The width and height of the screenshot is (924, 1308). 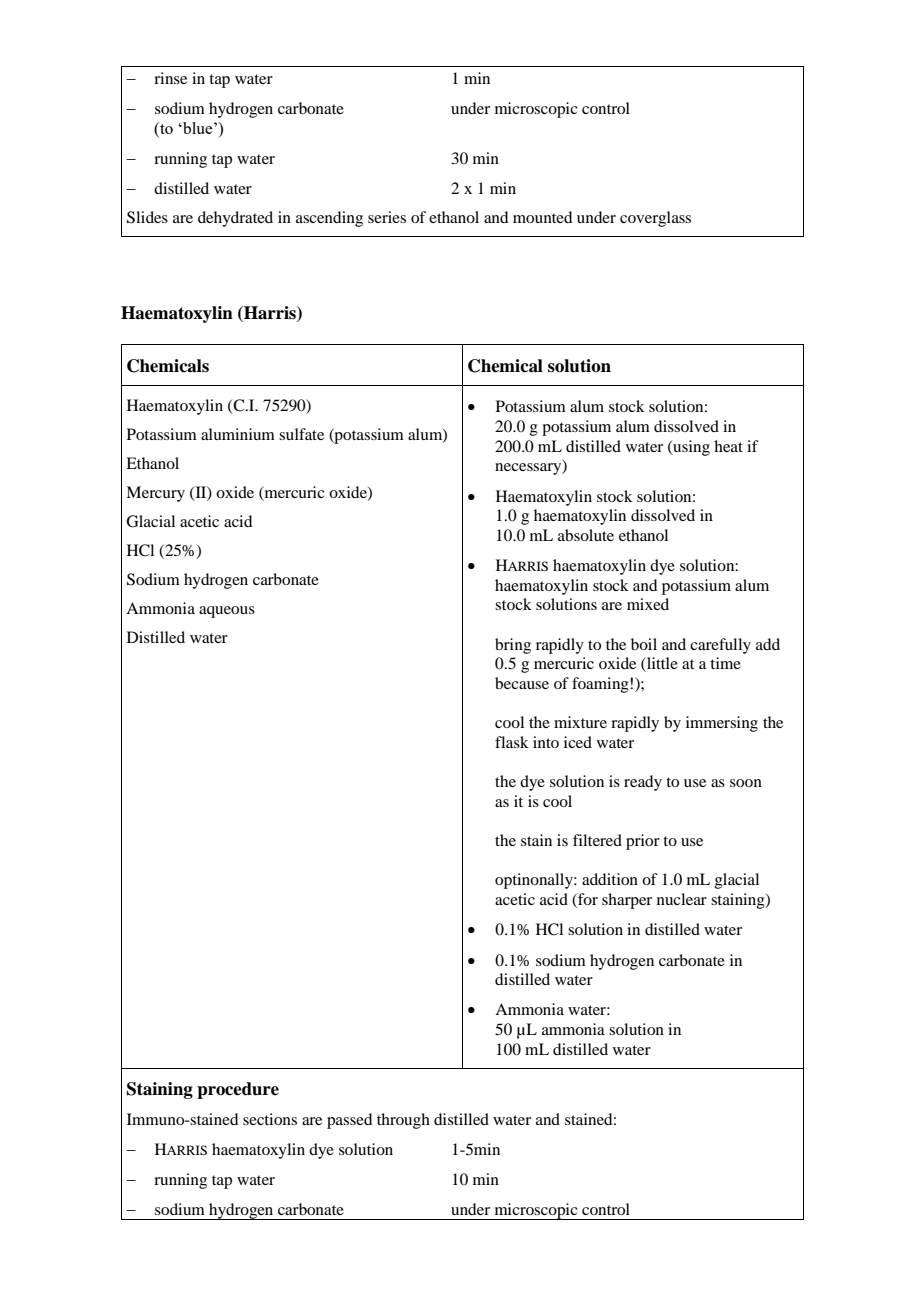 What do you see at coordinates (238, 1090) in the screenshot?
I see `procedure` at bounding box center [238, 1090].
